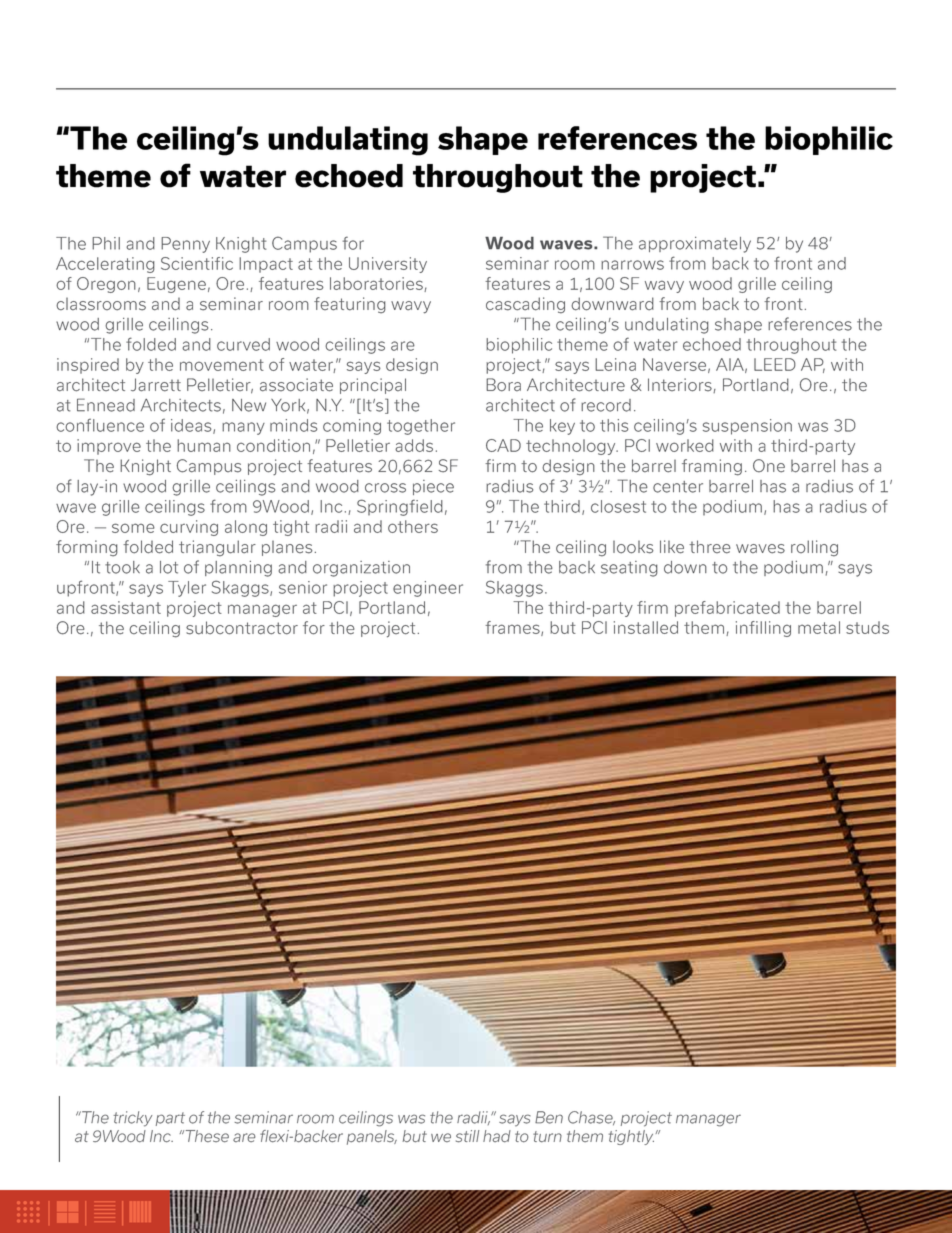  Describe the element at coordinates (132, 1119) in the screenshot. I see `tricky` at that location.
